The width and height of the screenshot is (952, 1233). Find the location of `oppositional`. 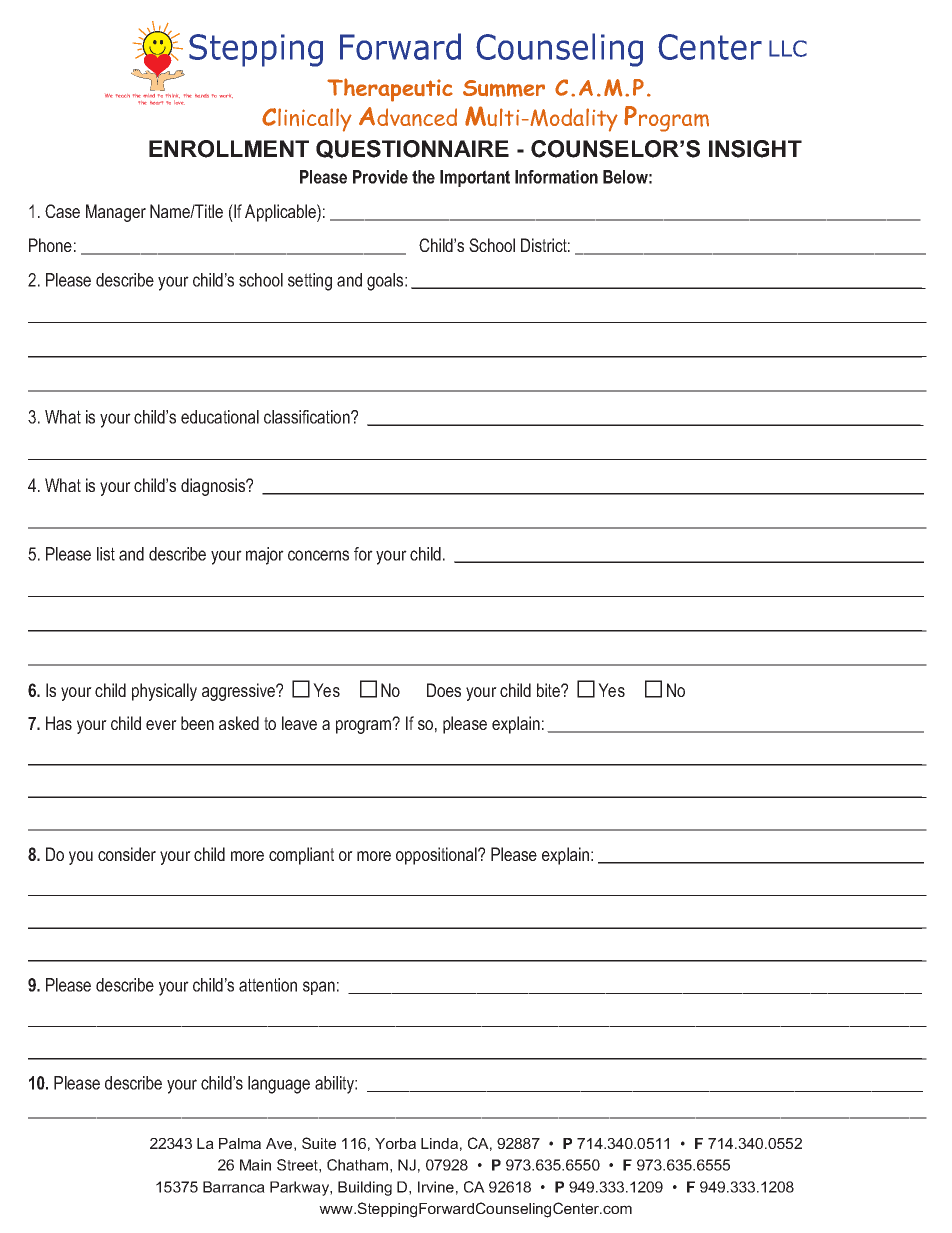

oppositional is located at coordinates (437, 856).
